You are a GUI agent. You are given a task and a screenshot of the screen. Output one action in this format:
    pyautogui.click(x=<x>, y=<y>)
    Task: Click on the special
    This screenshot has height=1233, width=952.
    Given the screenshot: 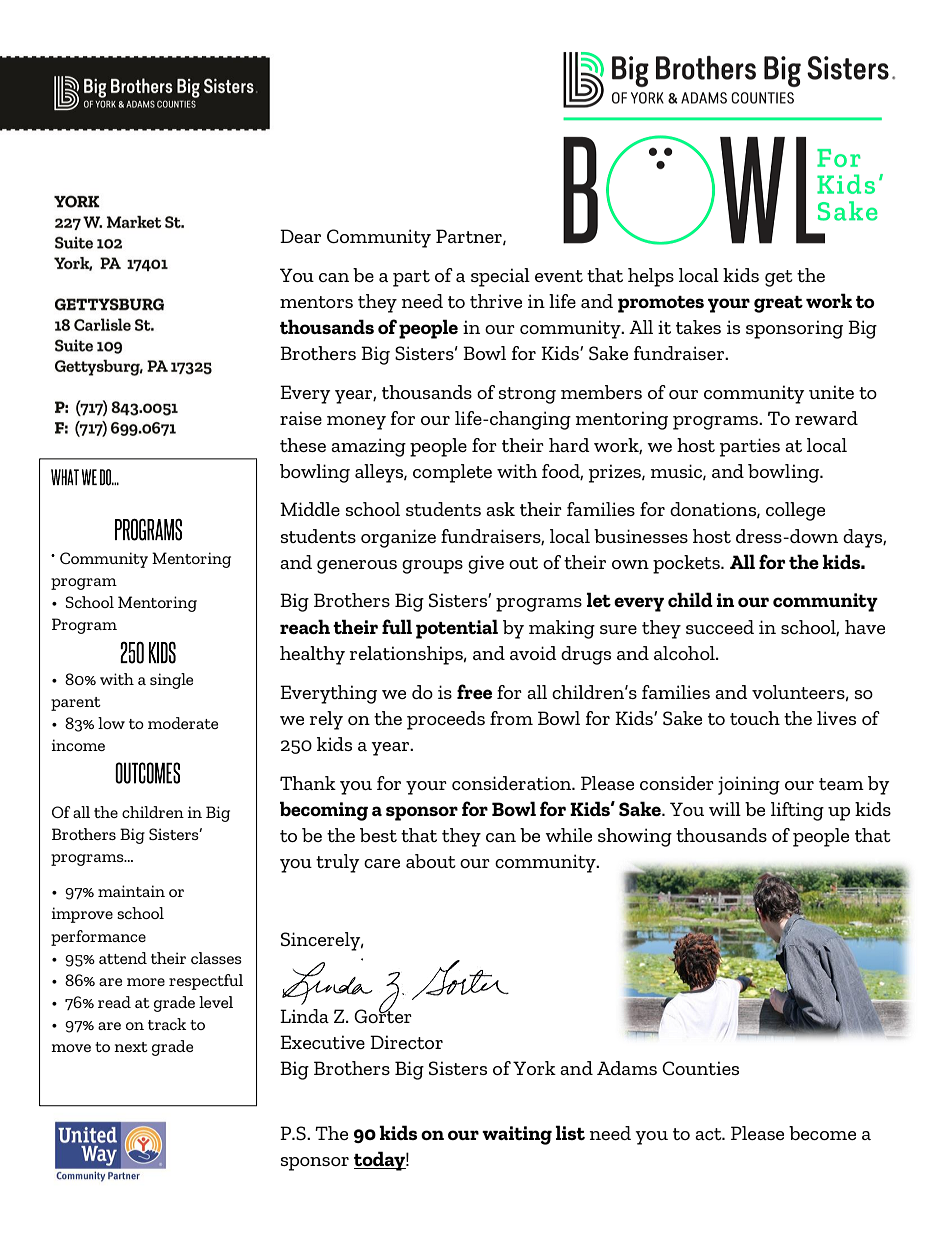 What is the action you would take?
    pyautogui.click(x=500, y=277)
